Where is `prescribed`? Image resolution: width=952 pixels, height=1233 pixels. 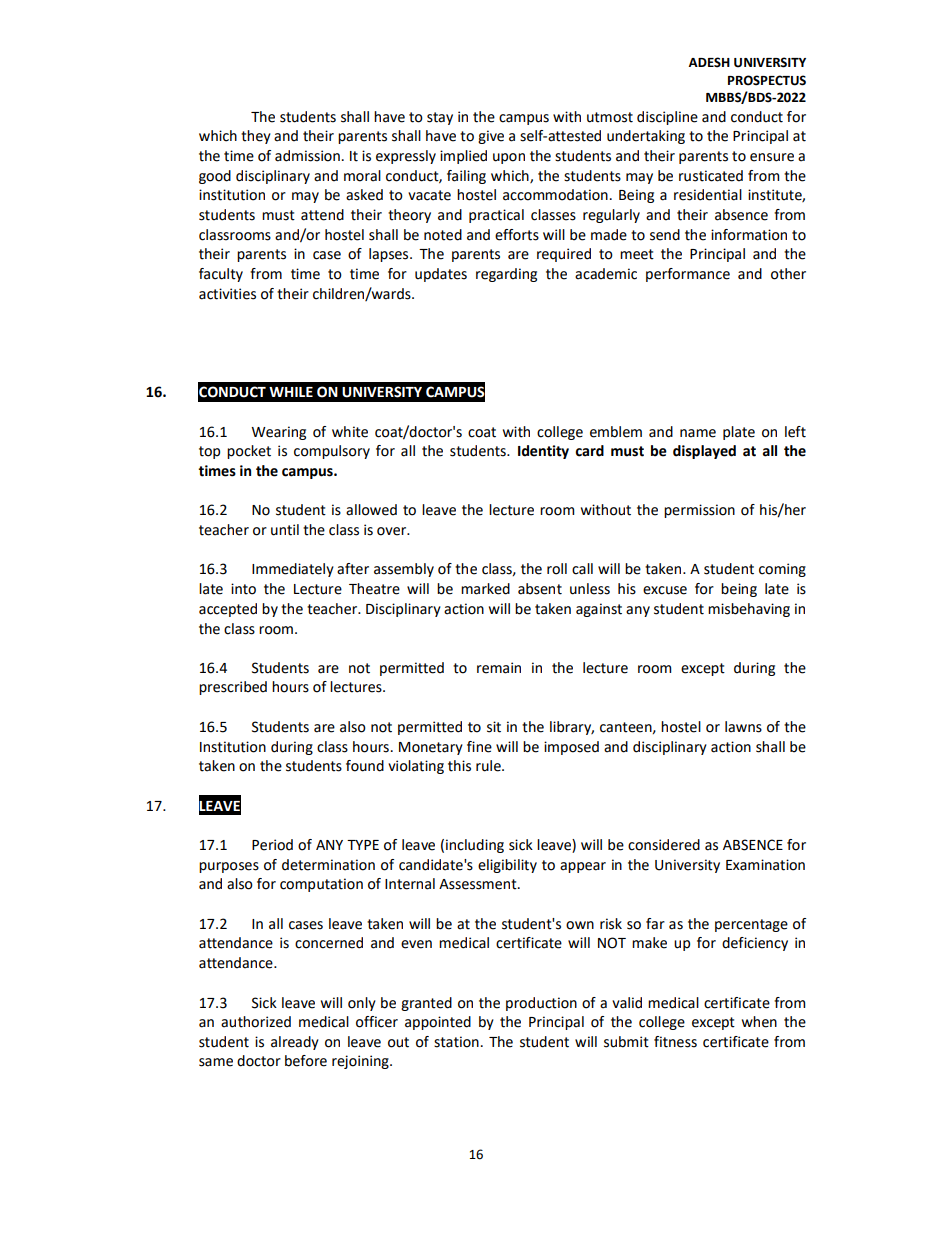 prescribed is located at coordinates (233, 688).
